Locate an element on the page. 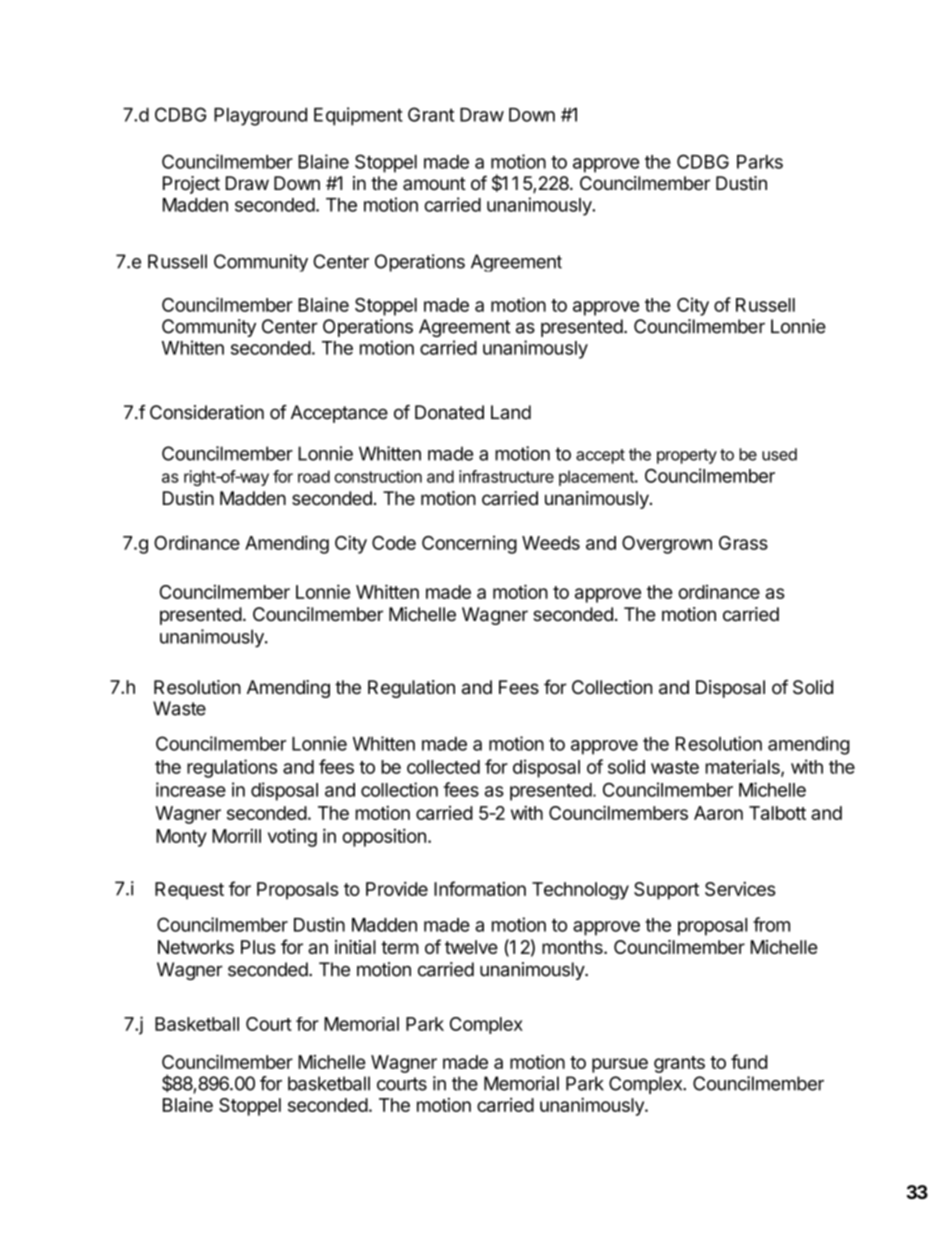  Grass is located at coordinates (743, 543).
